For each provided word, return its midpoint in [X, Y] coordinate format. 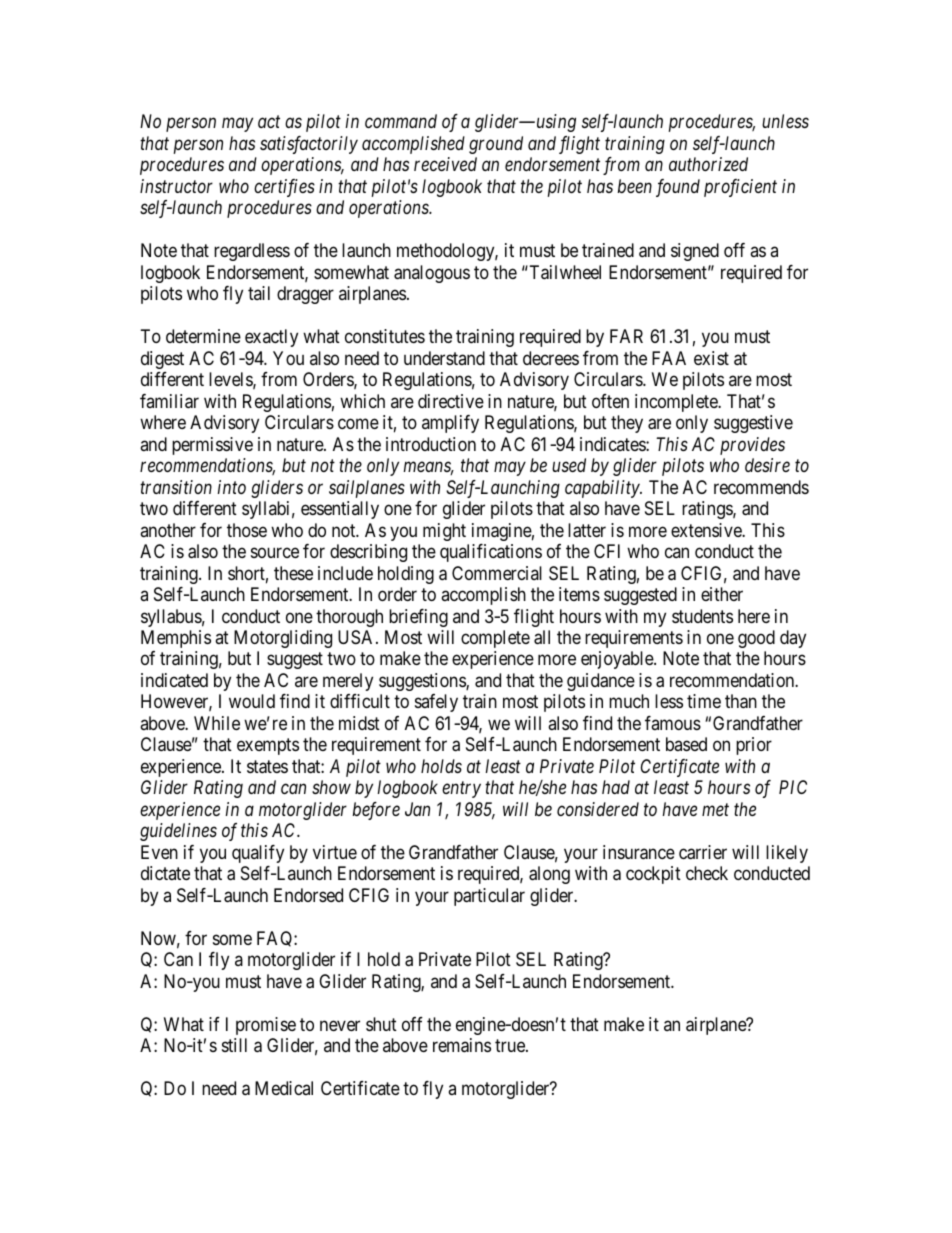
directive [451, 401]
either [722, 594]
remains [462, 1045]
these [293, 573]
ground [496, 145]
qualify [258, 854]
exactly [271, 338]
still [234, 1045]
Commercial [497, 573]
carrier [703, 852]
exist [711, 358]
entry [461, 790]
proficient [740, 188]
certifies [284, 188]
